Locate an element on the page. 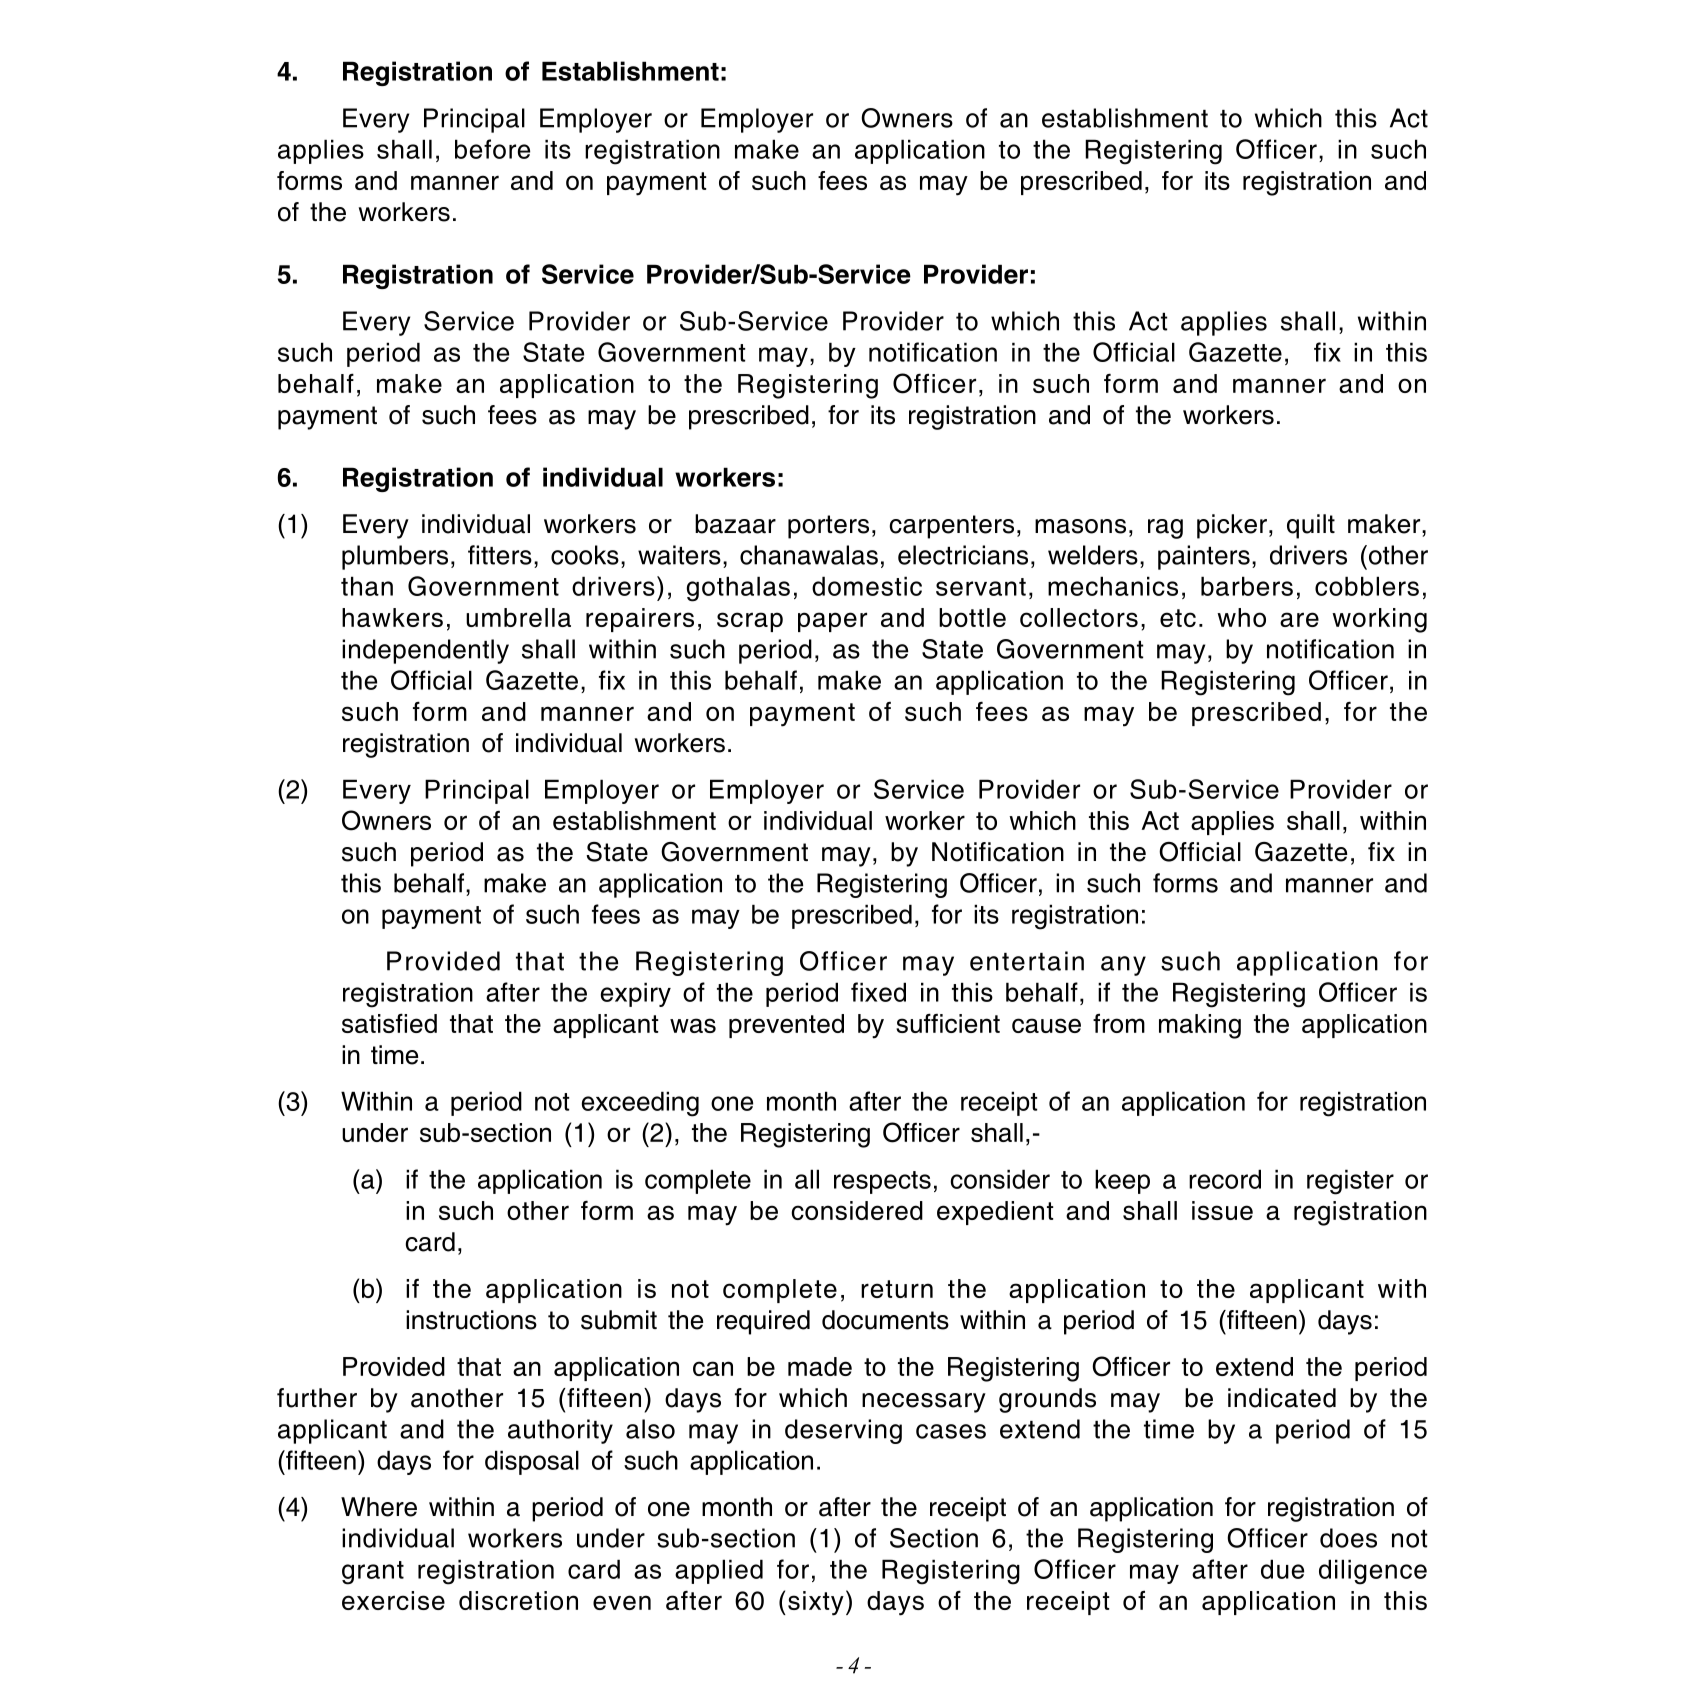 Image resolution: width=1705 pixels, height=1705 pixels. porters is located at coordinates (828, 527).
